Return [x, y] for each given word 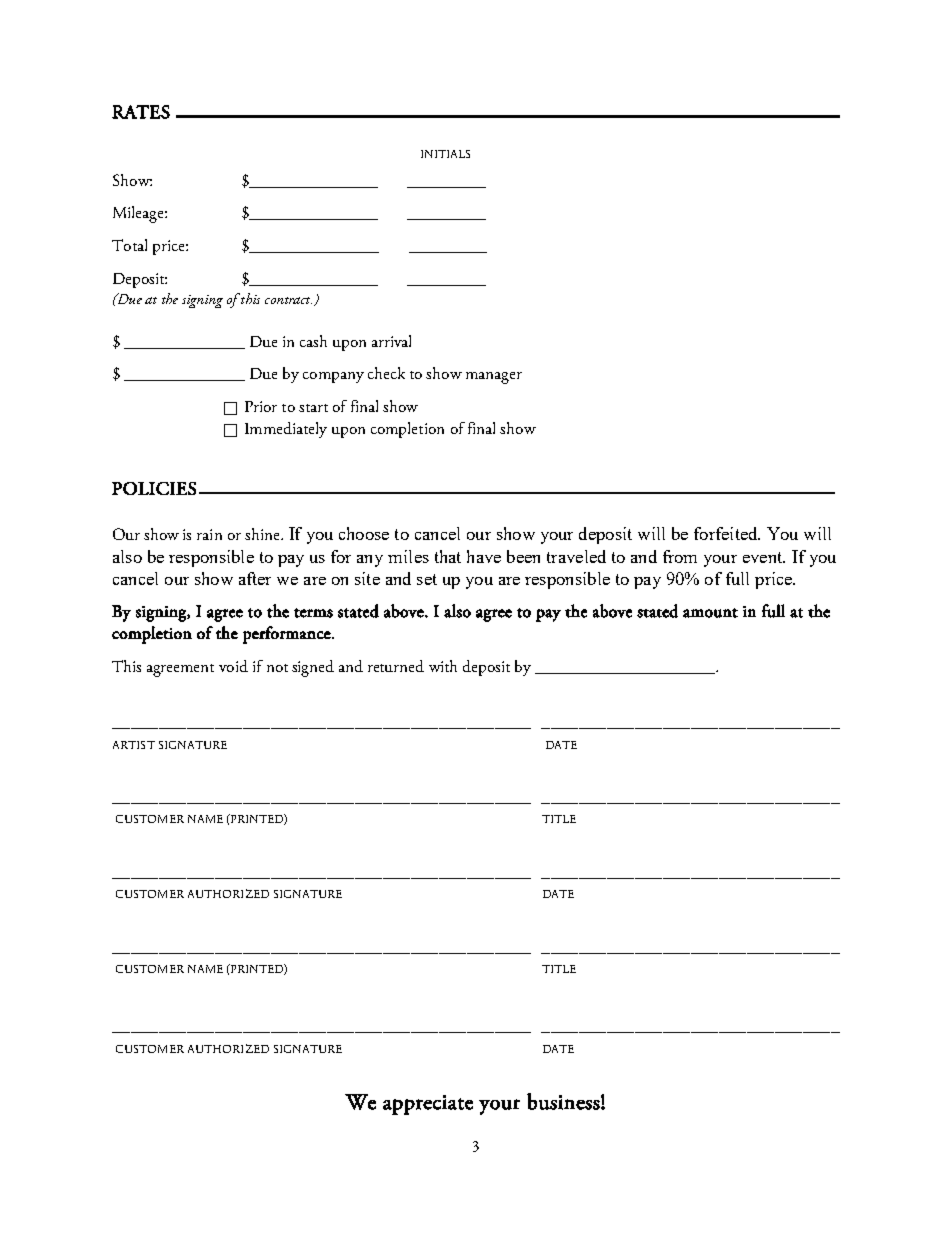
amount [710, 613]
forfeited [727, 533]
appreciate [428, 1105]
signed [313, 668]
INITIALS [445, 154]
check [386, 373]
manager [494, 378]
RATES [141, 112]
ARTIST [134, 745]
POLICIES [154, 488]
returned [396, 666]
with [443, 666]
